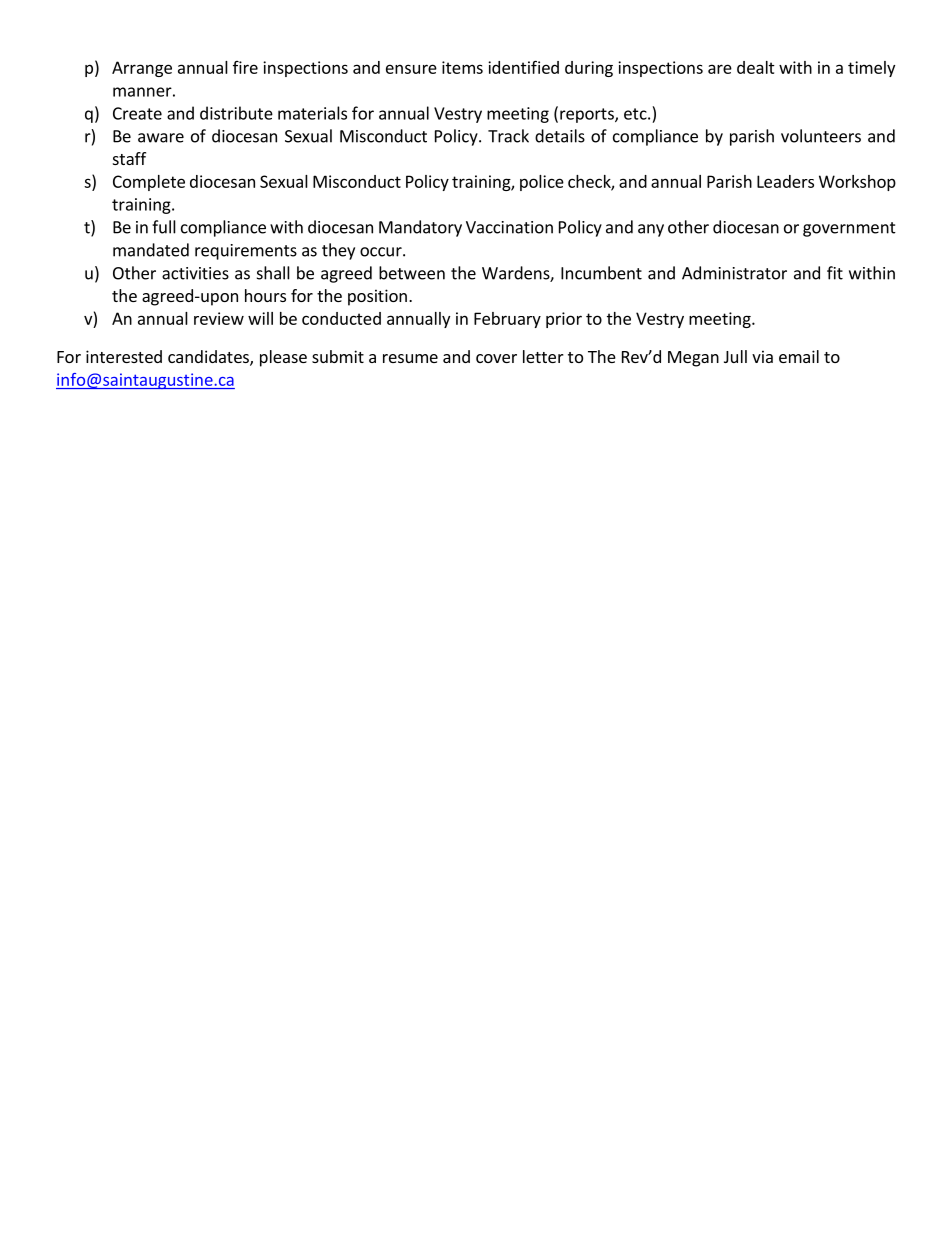 The height and width of the screenshot is (1233, 952). What do you see at coordinates (821, 136) in the screenshot?
I see `volunteers` at bounding box center [821, 136].
